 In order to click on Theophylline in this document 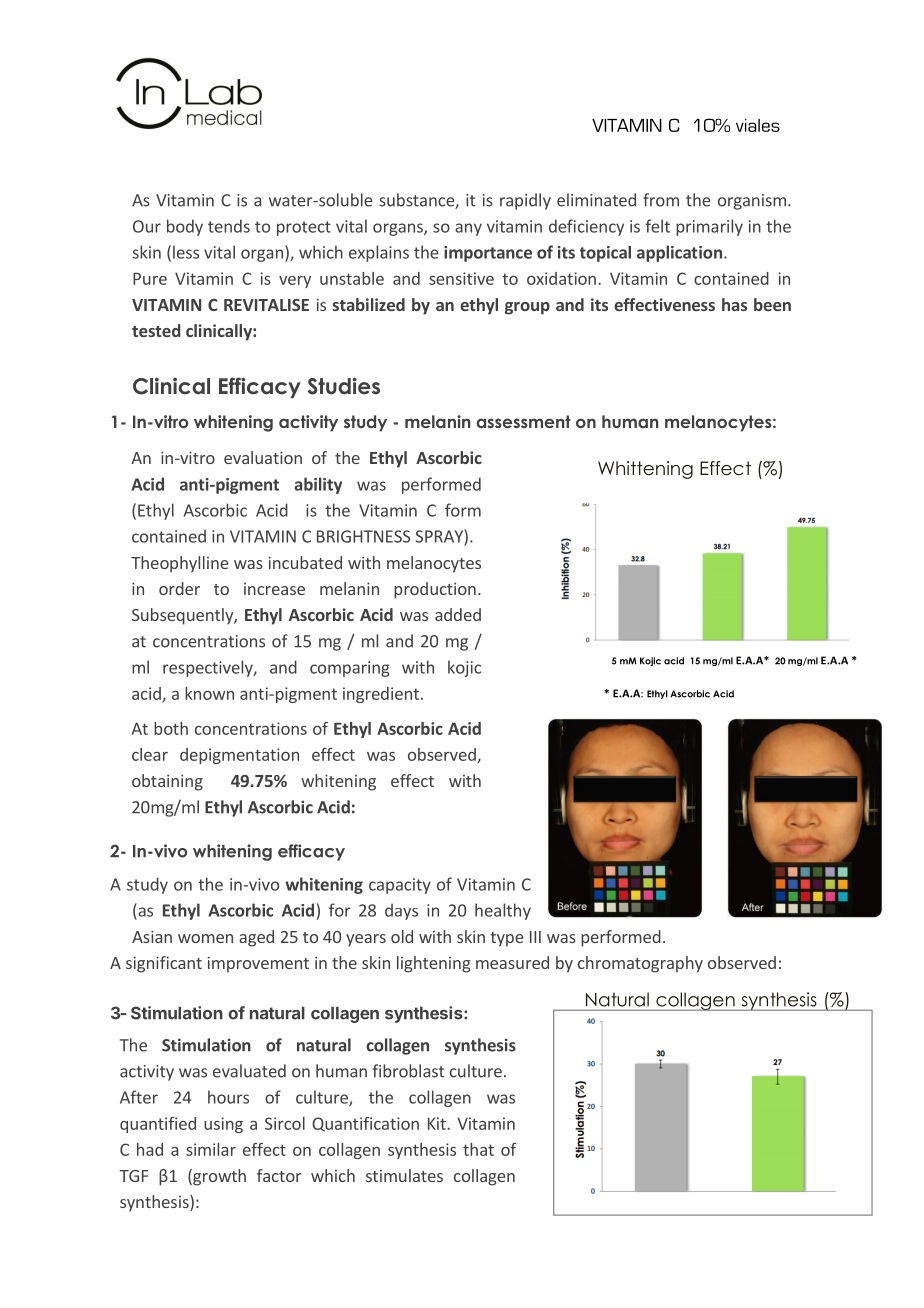, I will do `click(179, 564)`.
